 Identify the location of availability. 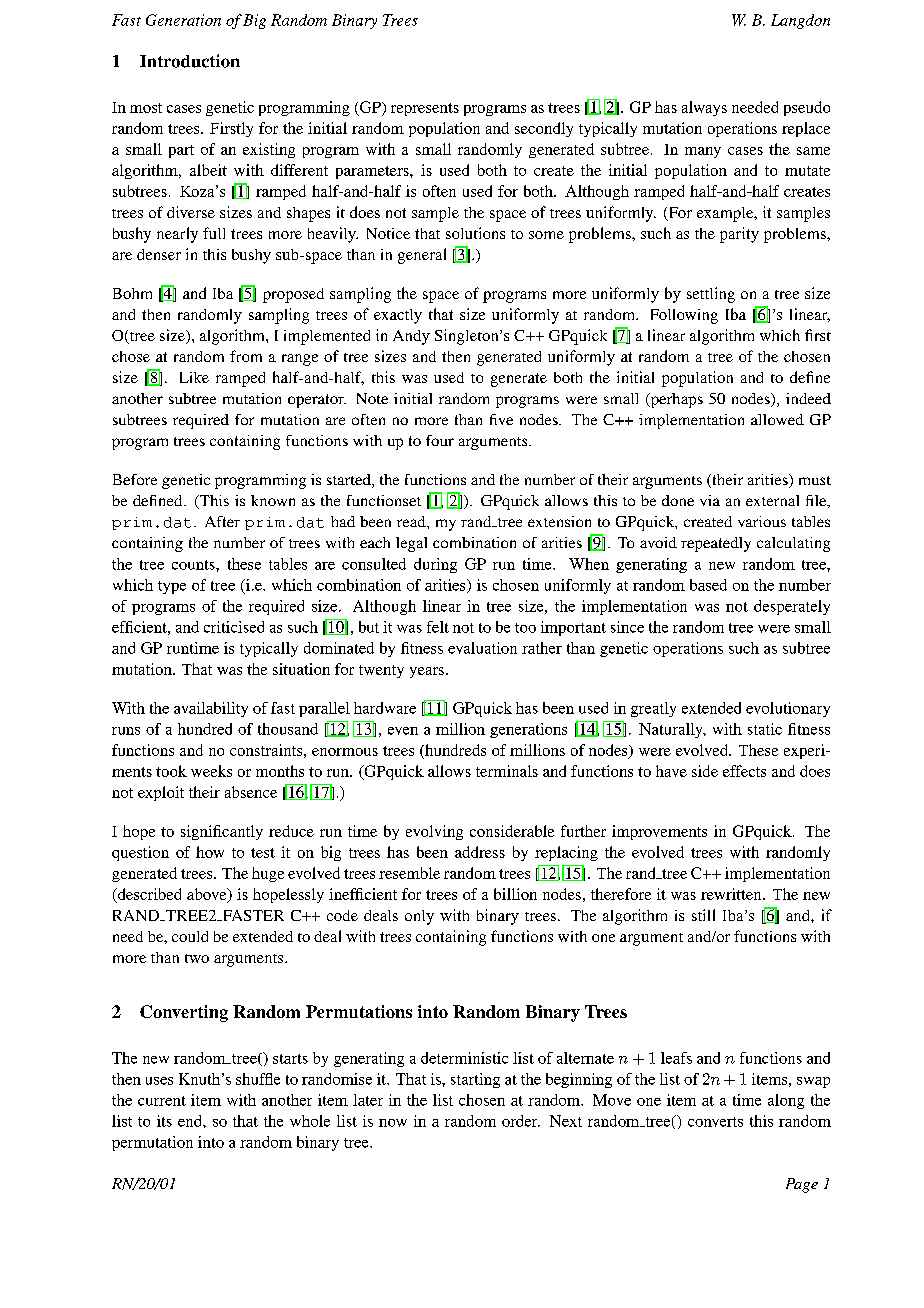
(211, 709).
